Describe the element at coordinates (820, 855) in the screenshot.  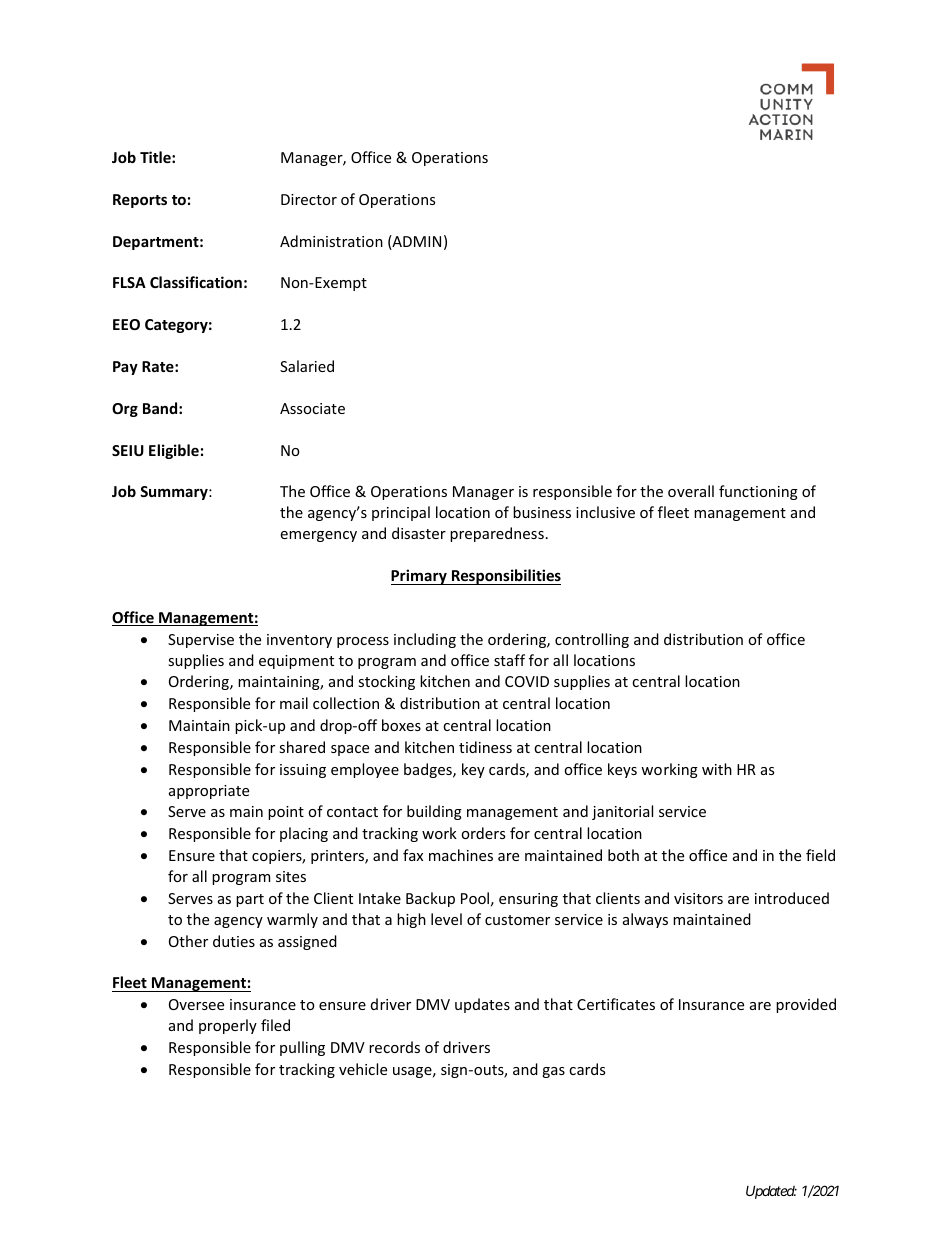
I see `field` at that location.
